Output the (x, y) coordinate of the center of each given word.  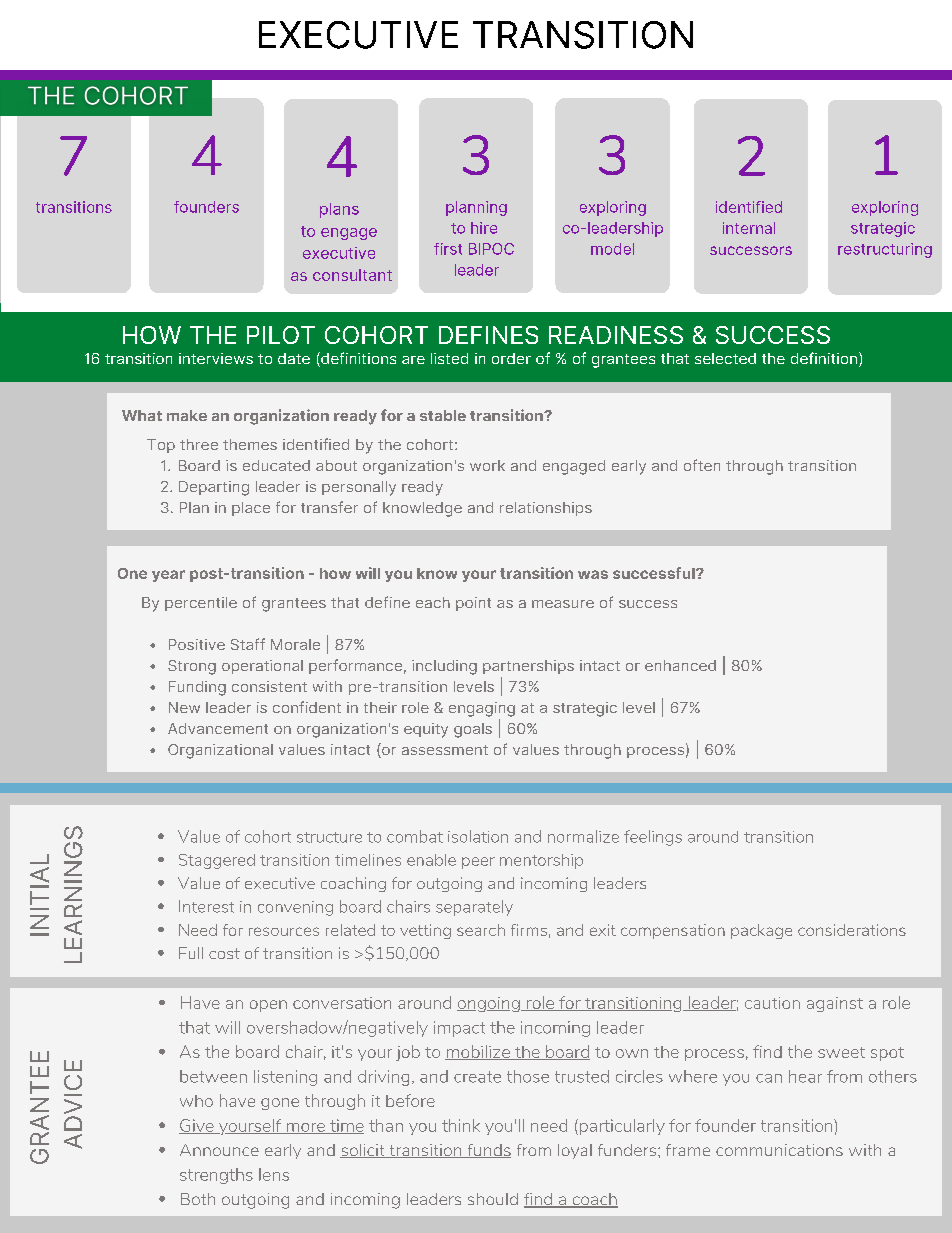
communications (779, 1150)
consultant (352, 275)
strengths (216, 1176)
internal (749, 228)
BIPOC (491, 249)
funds (488, 1151)
